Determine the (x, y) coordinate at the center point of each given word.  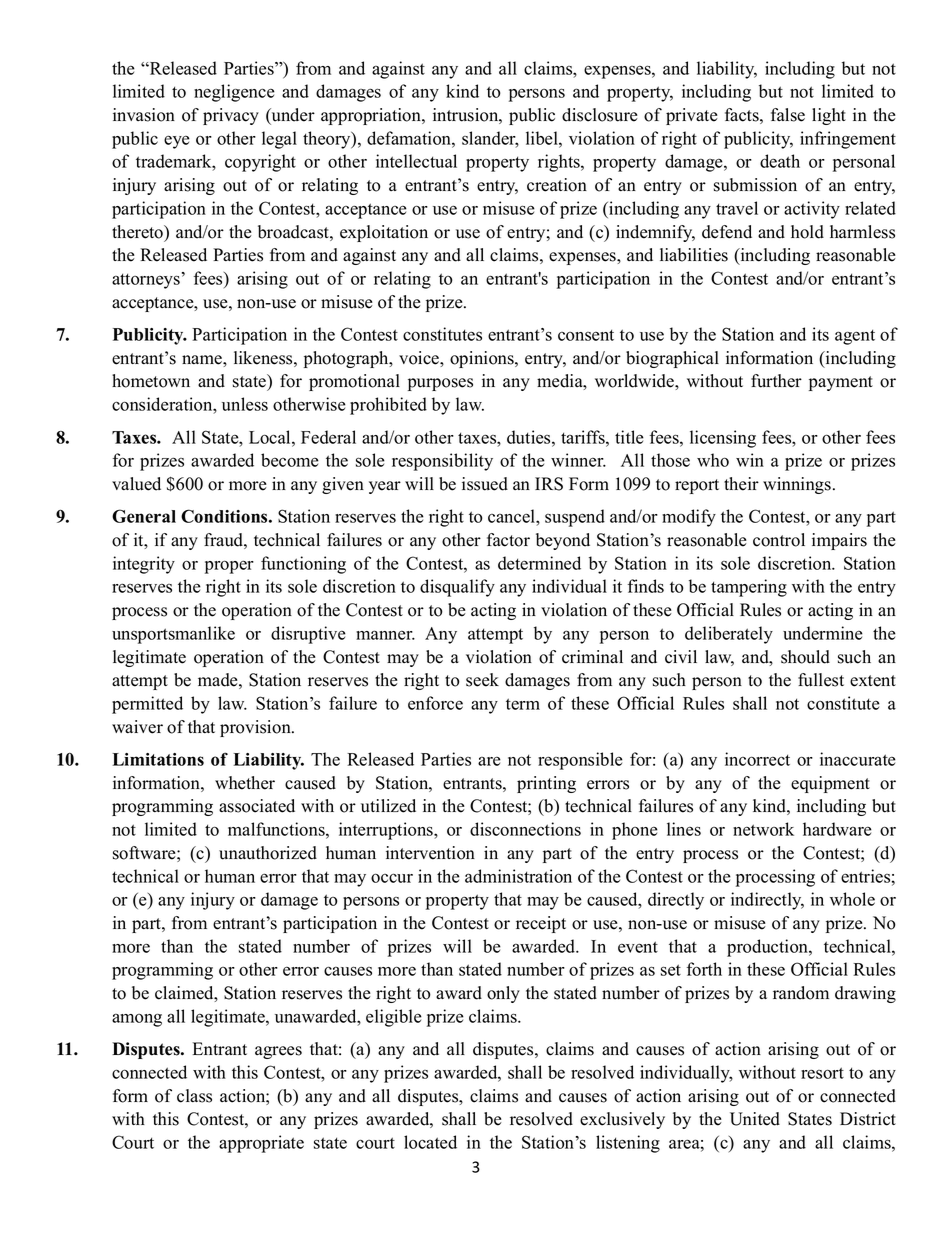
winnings (797, 485)
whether (245, 783)
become (290, 460)
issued (485, 484)
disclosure (600, 115)
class (194, 1096)
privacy (231, 116)
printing (546, 784)
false (788, 115)
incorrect (757, 759)
